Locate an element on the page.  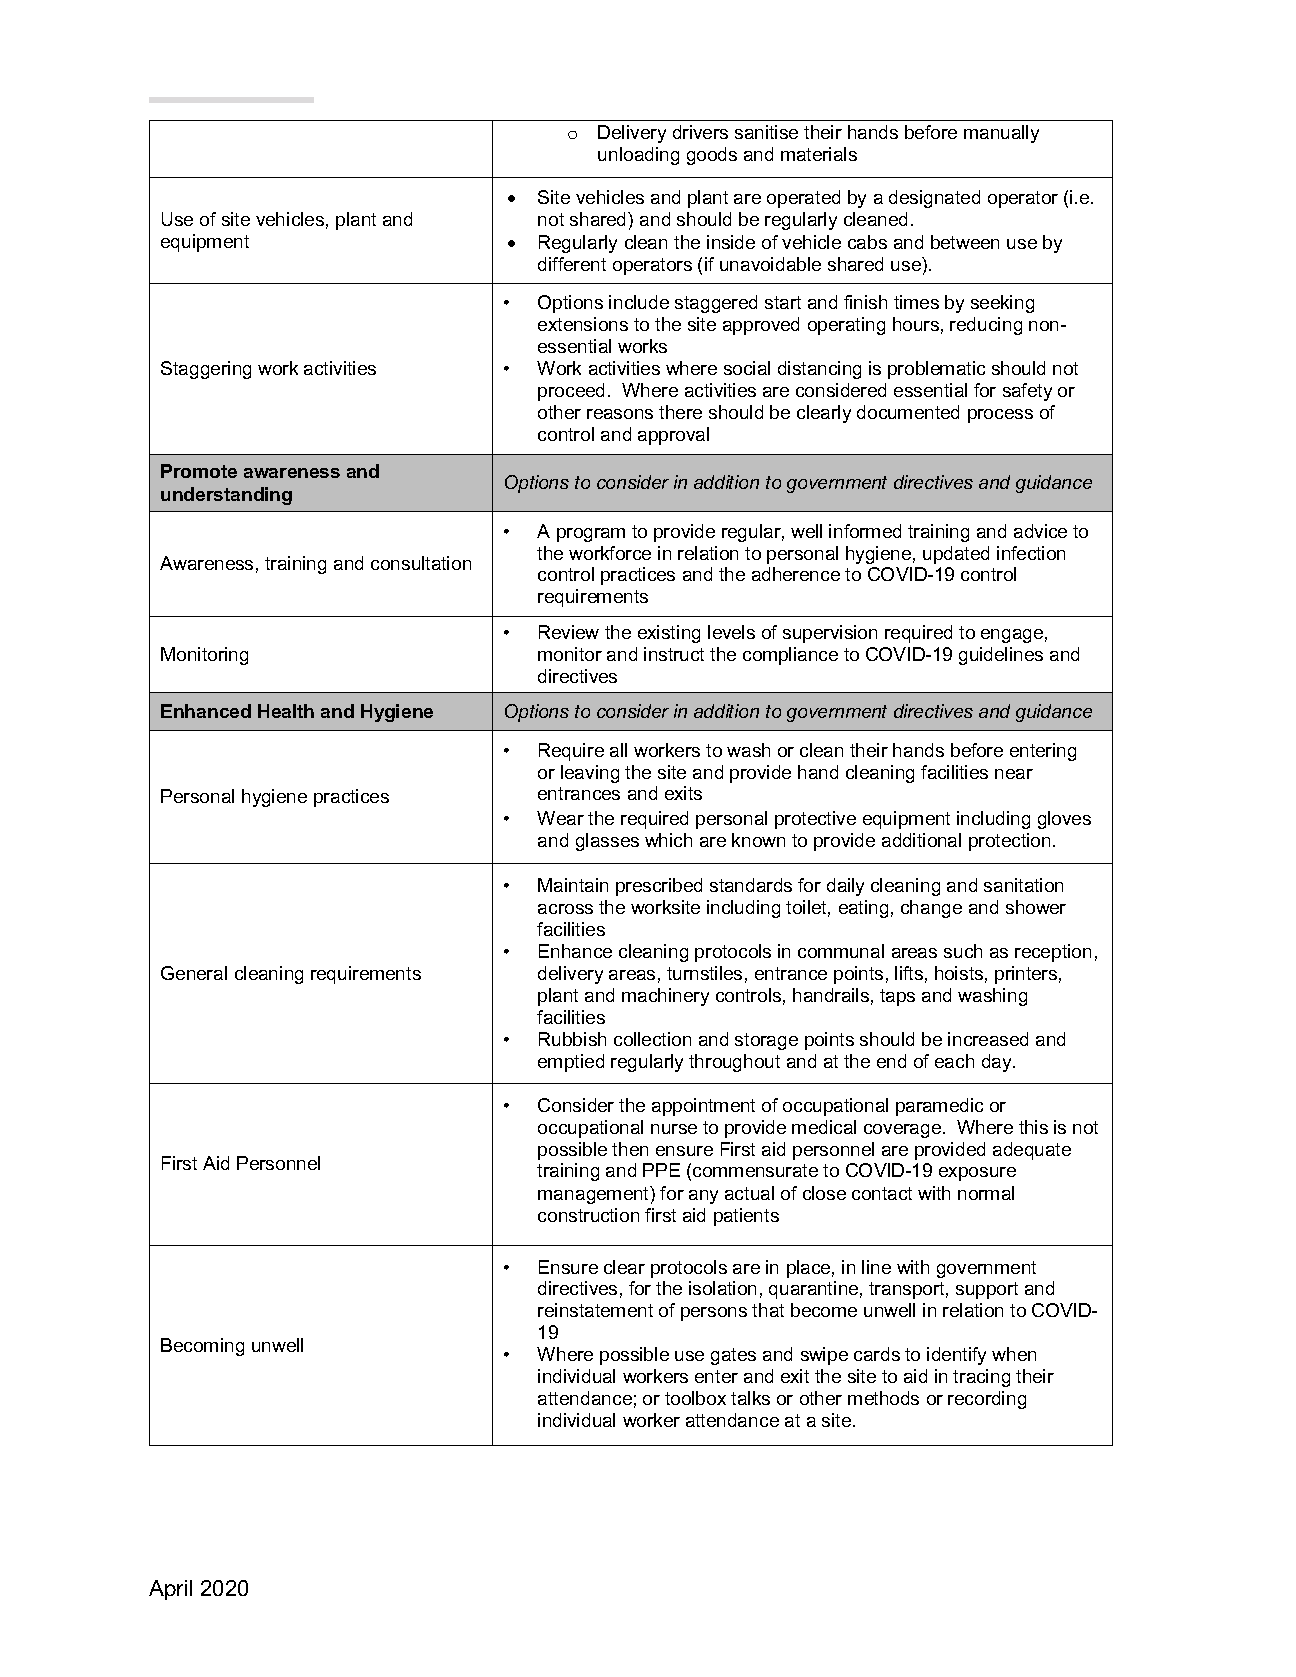
recording is located at coordinates (987, 1400).
